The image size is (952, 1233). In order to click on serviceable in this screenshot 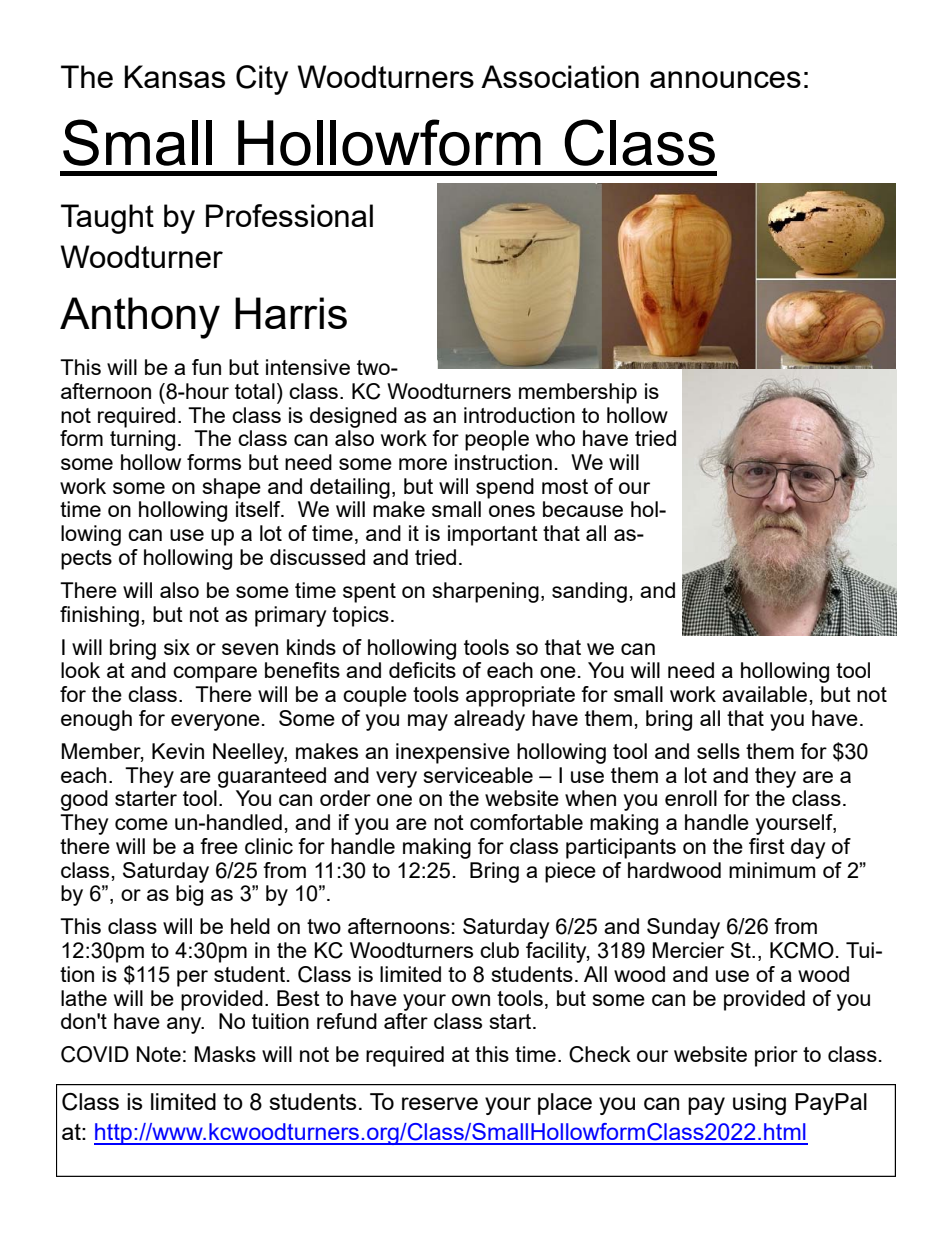, I will do `click(478, 775)`.
